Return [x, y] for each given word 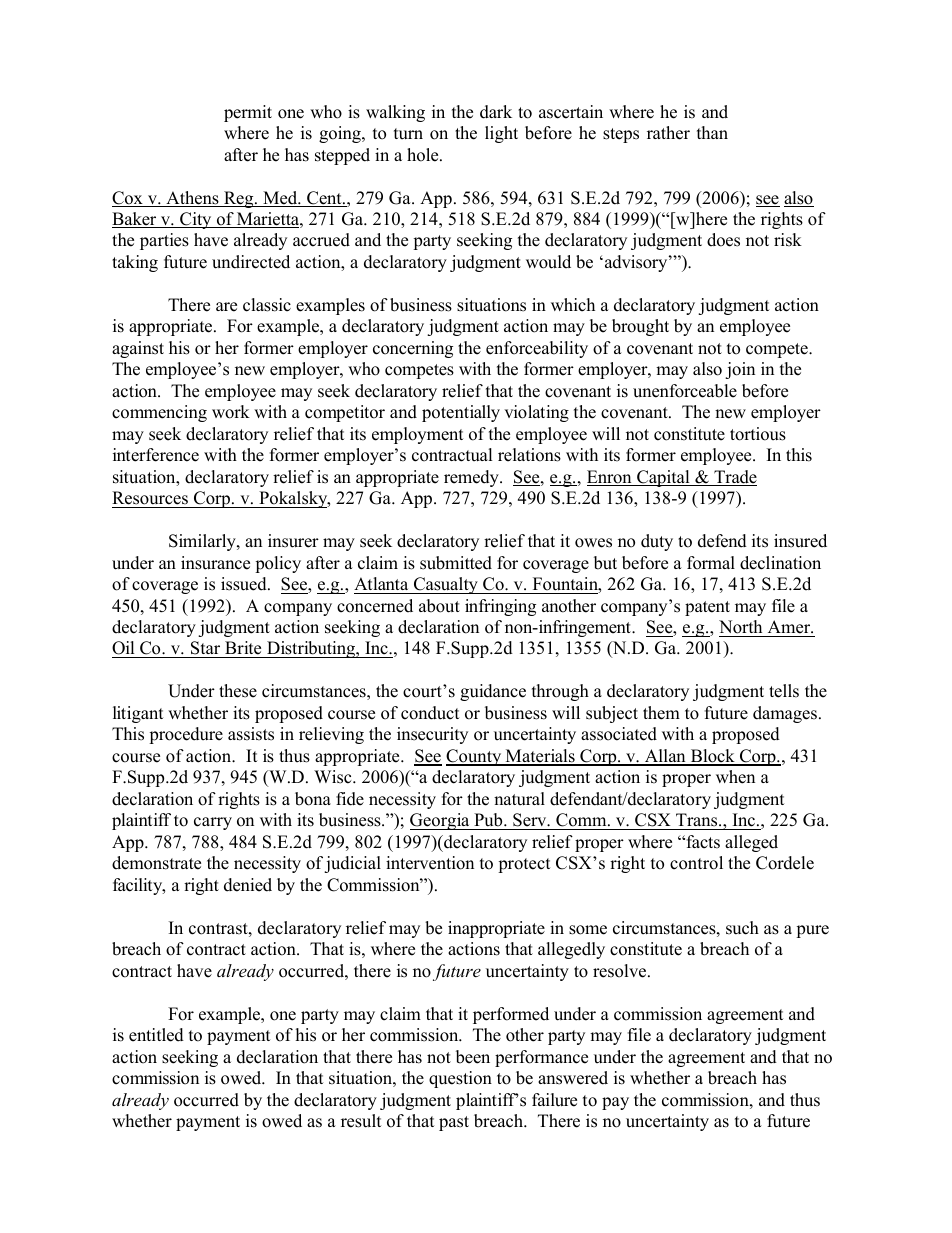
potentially [461, 413]
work [231, 412]
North [740, 627]
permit [248, 113]
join [740, 370]
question [460, 1079]
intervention [430, 863]
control [696, 863]
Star [206, 649]
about [439, 606]
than [712, 132]
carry [213, 823]
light [501, 134]
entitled [156, 1035]
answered [573, 1078]
